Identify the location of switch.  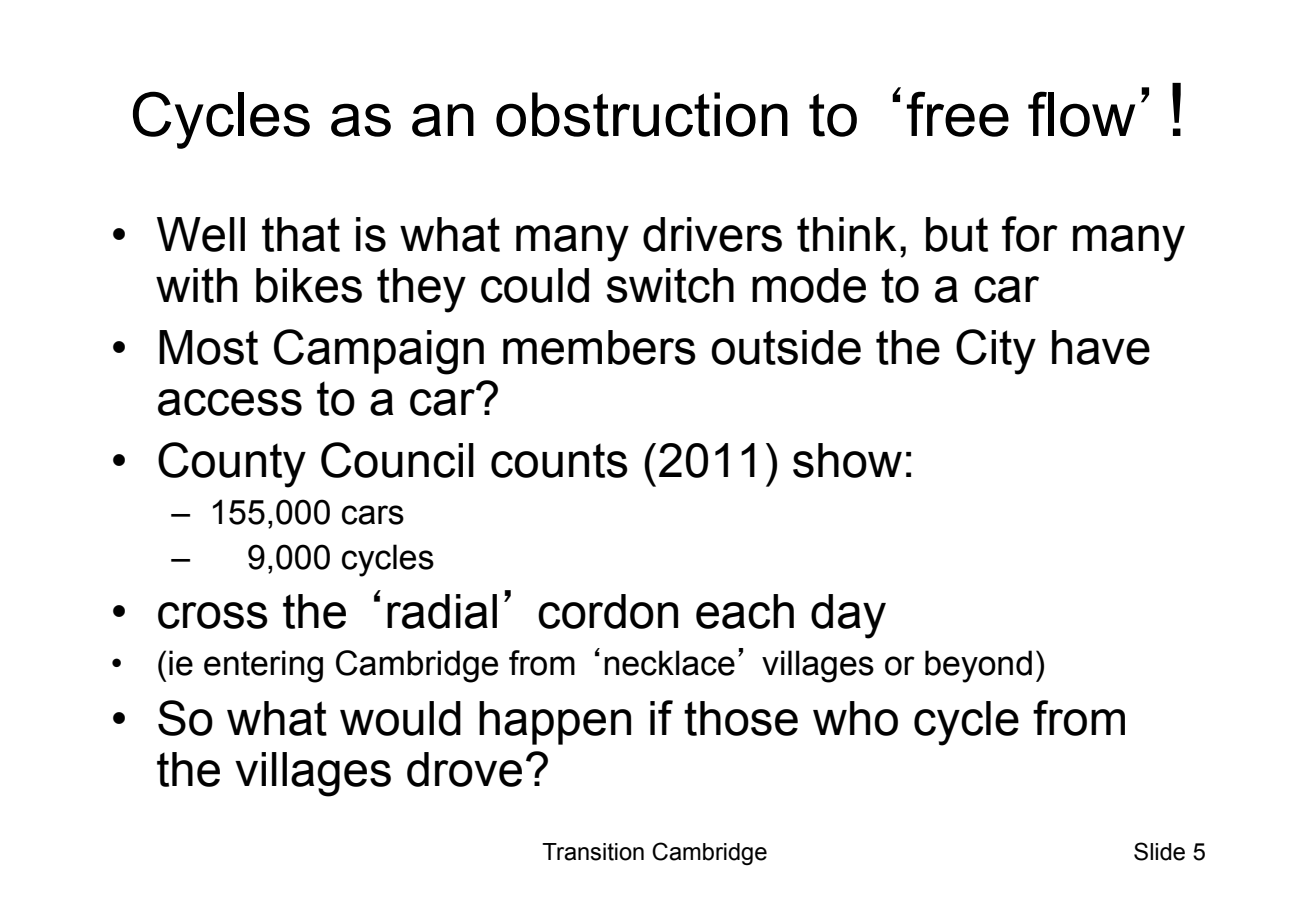
(670, 285).
